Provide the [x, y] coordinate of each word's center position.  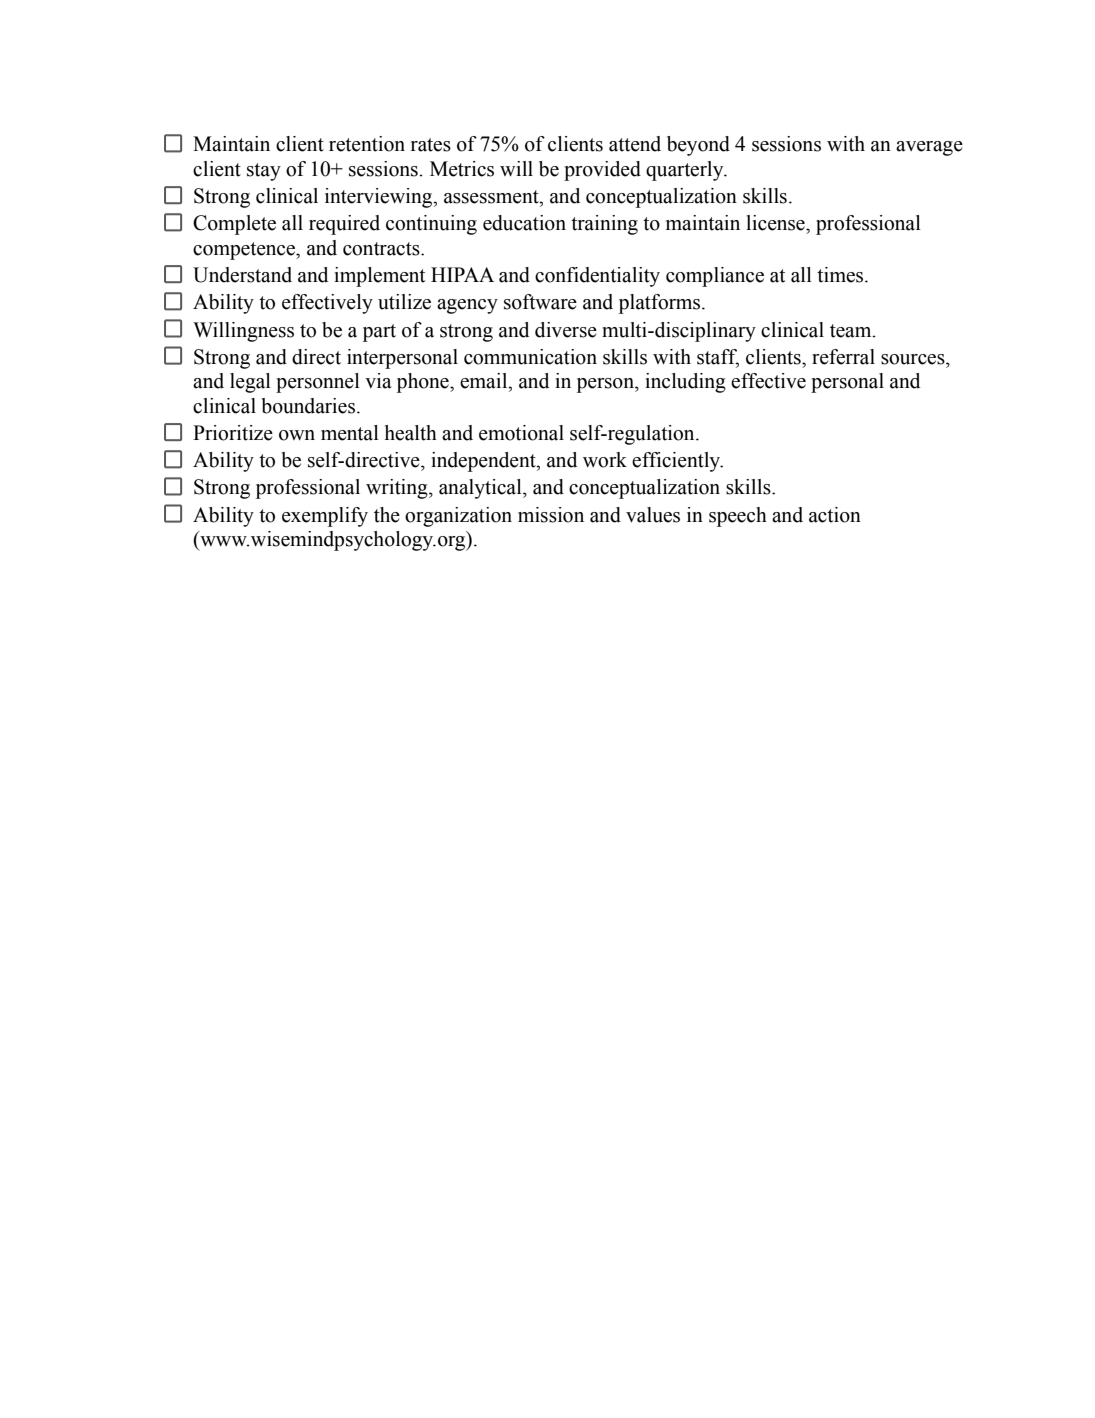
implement [379, 277]
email [485, 381]
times [841, 275]
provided [602, 171]
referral [843, 357]
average [929, 148]
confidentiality [597, 277]
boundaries [309, 406]
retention [367, 144]
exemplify [325, 517]
